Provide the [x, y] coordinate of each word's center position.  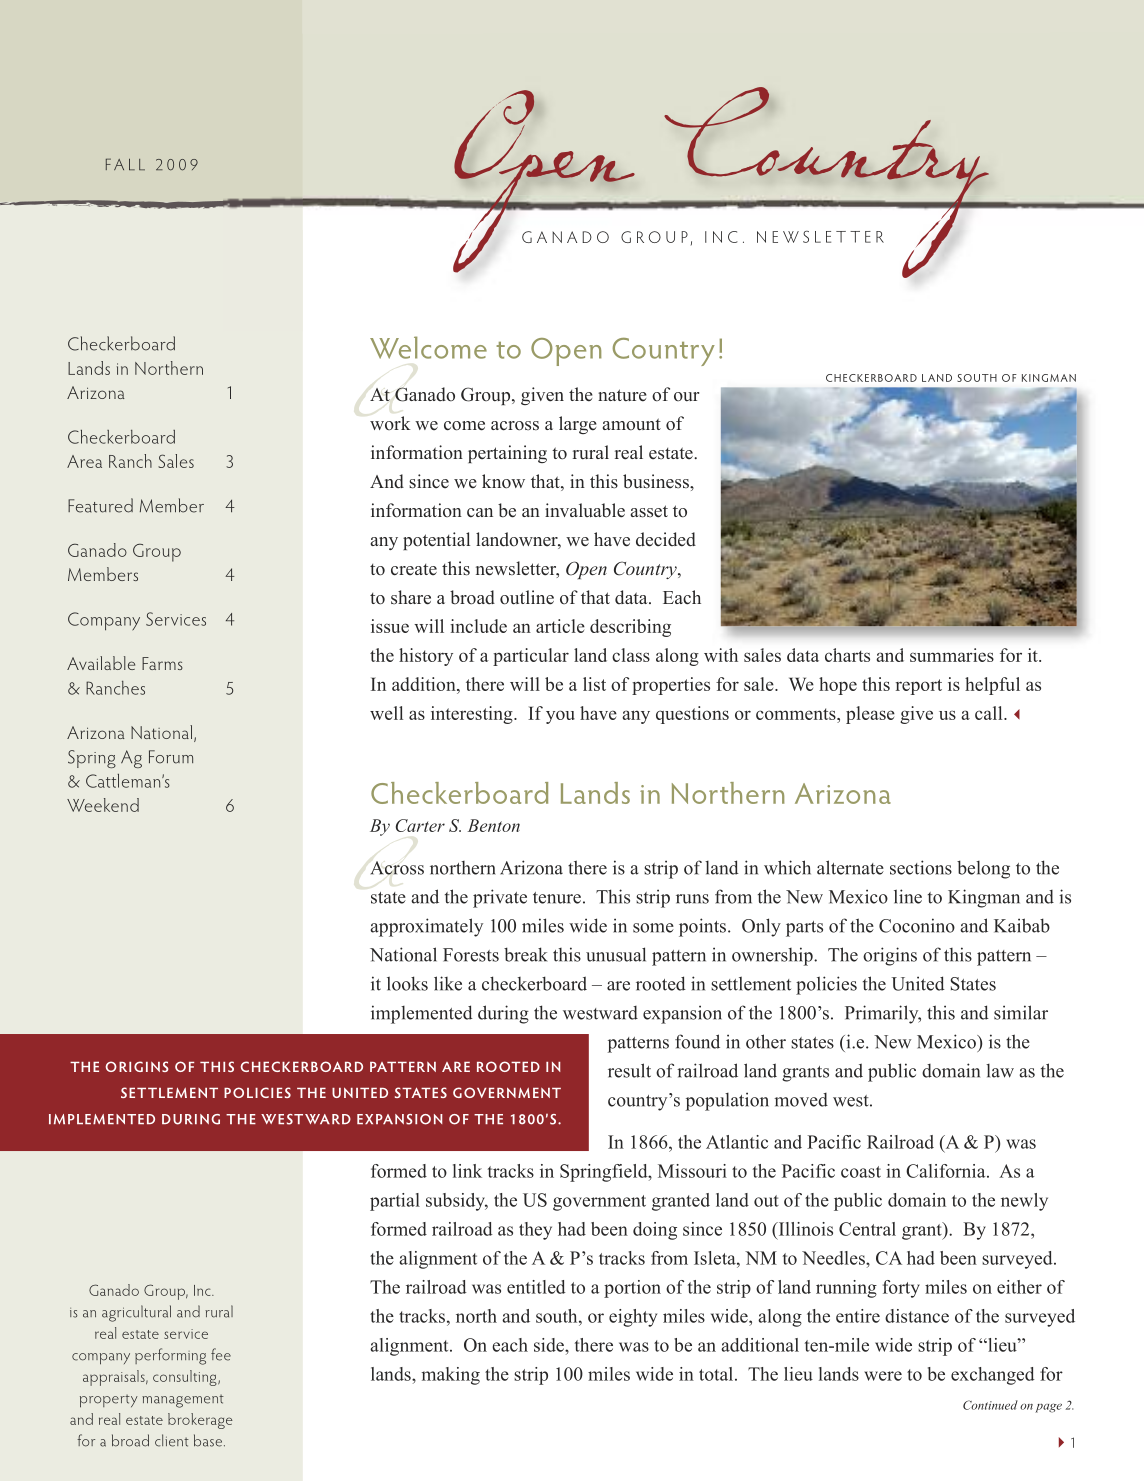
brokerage [200, 1421]
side [550, 1345]
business [657, 481]
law [1000, 1071]
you [560, 717]
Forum [171, 757]
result [629, 1070]
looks [407, 983]
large [578, 425]
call [990, 713]
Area [84, 461]
